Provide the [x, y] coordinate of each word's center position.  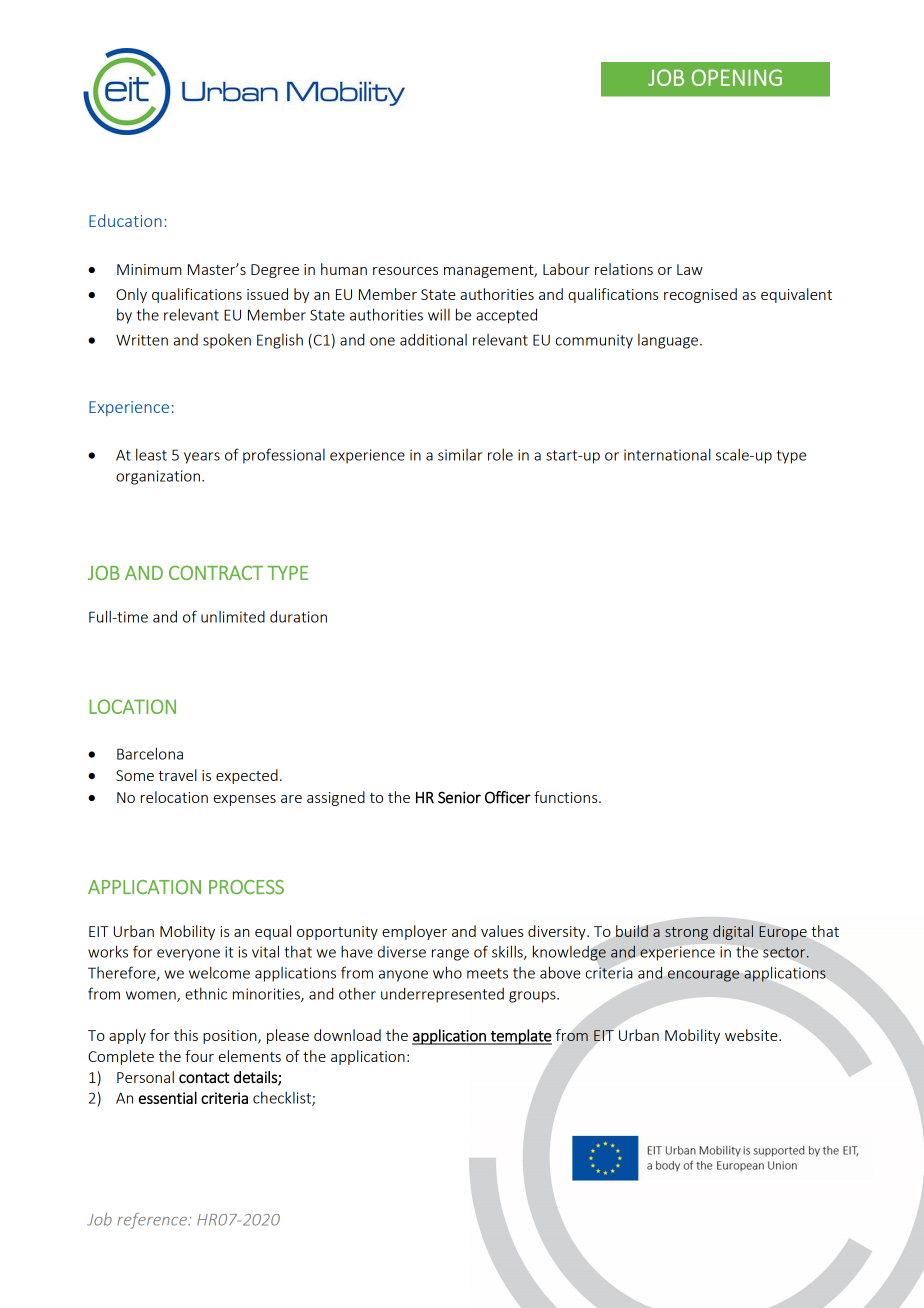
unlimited [233, 617]
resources [405, 271]
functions [567, 797]
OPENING [737, 77]
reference [153, 1221]
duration [298, 616]
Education [125, 220]
